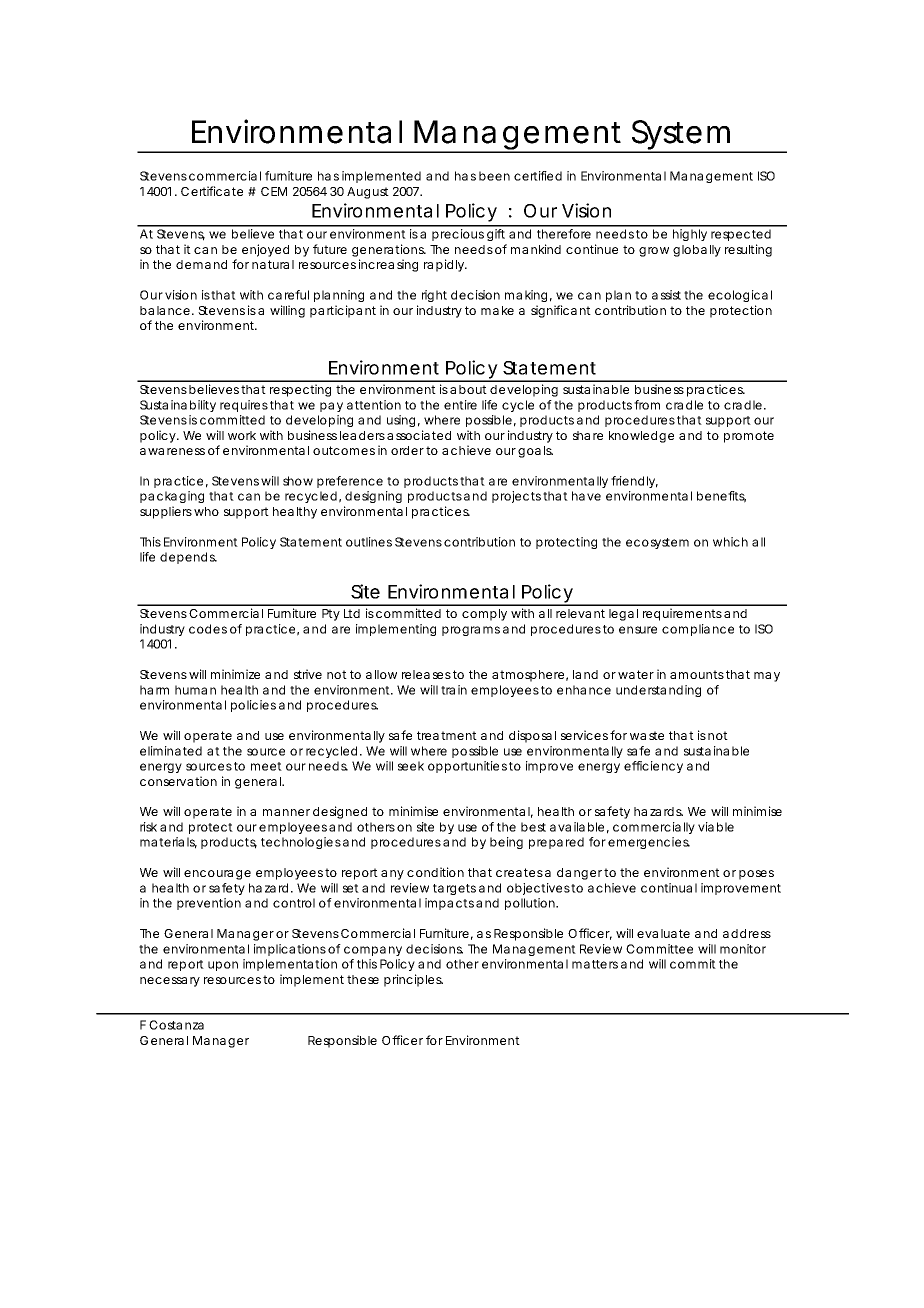  What do you see at coordinates (697, 251) in the image?
I see `globally` at bounding box center [697, 251].
